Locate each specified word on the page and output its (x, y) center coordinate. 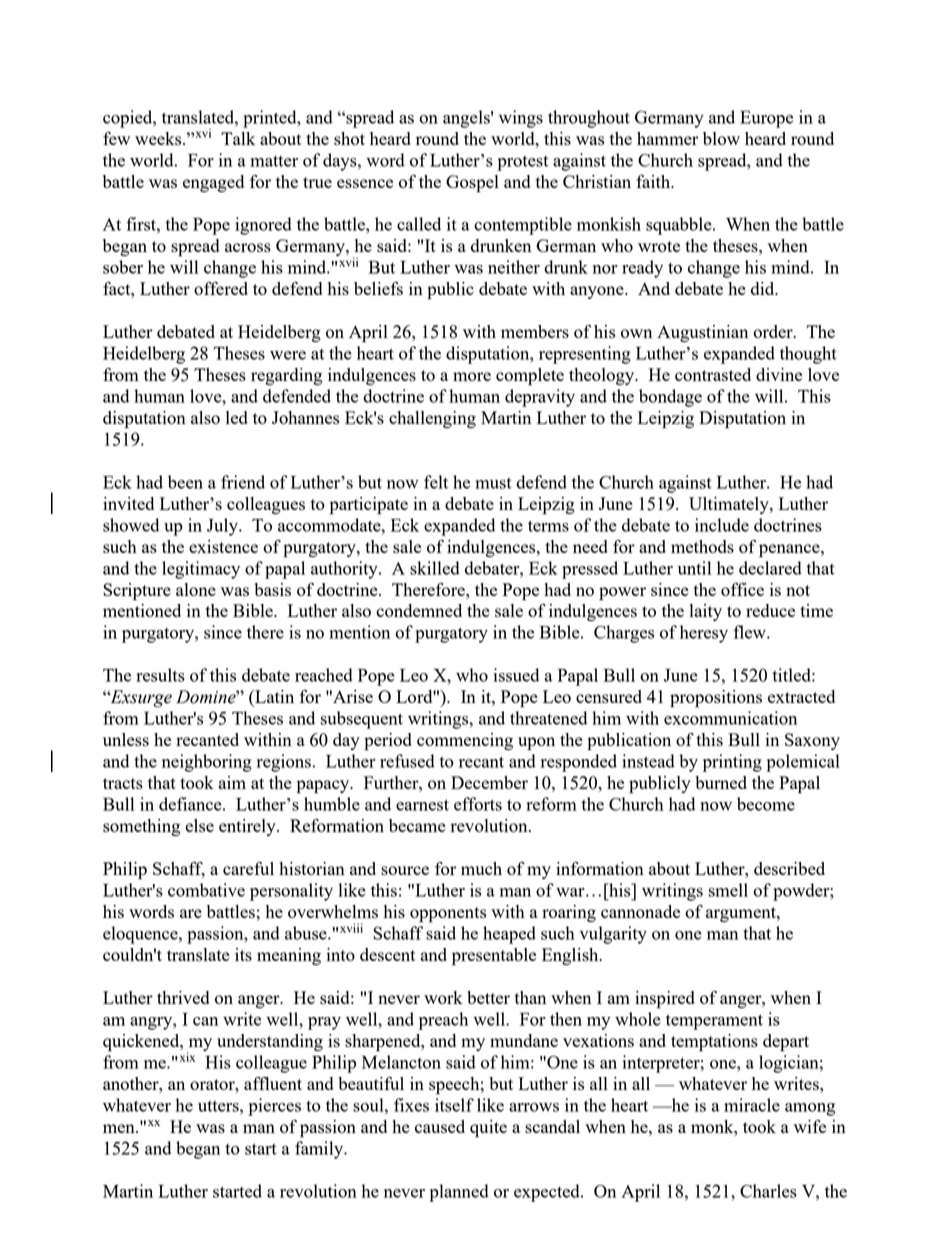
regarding (286, 376)
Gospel (472, 184)
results (160, 675)
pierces (274, 1107)
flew (750, 632)
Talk (238, 138)
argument (742, 914)
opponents (448, 915)
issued (516, 675)
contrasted (713, 374)
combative (206, 890)
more (472, 376)
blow (721, 138)
